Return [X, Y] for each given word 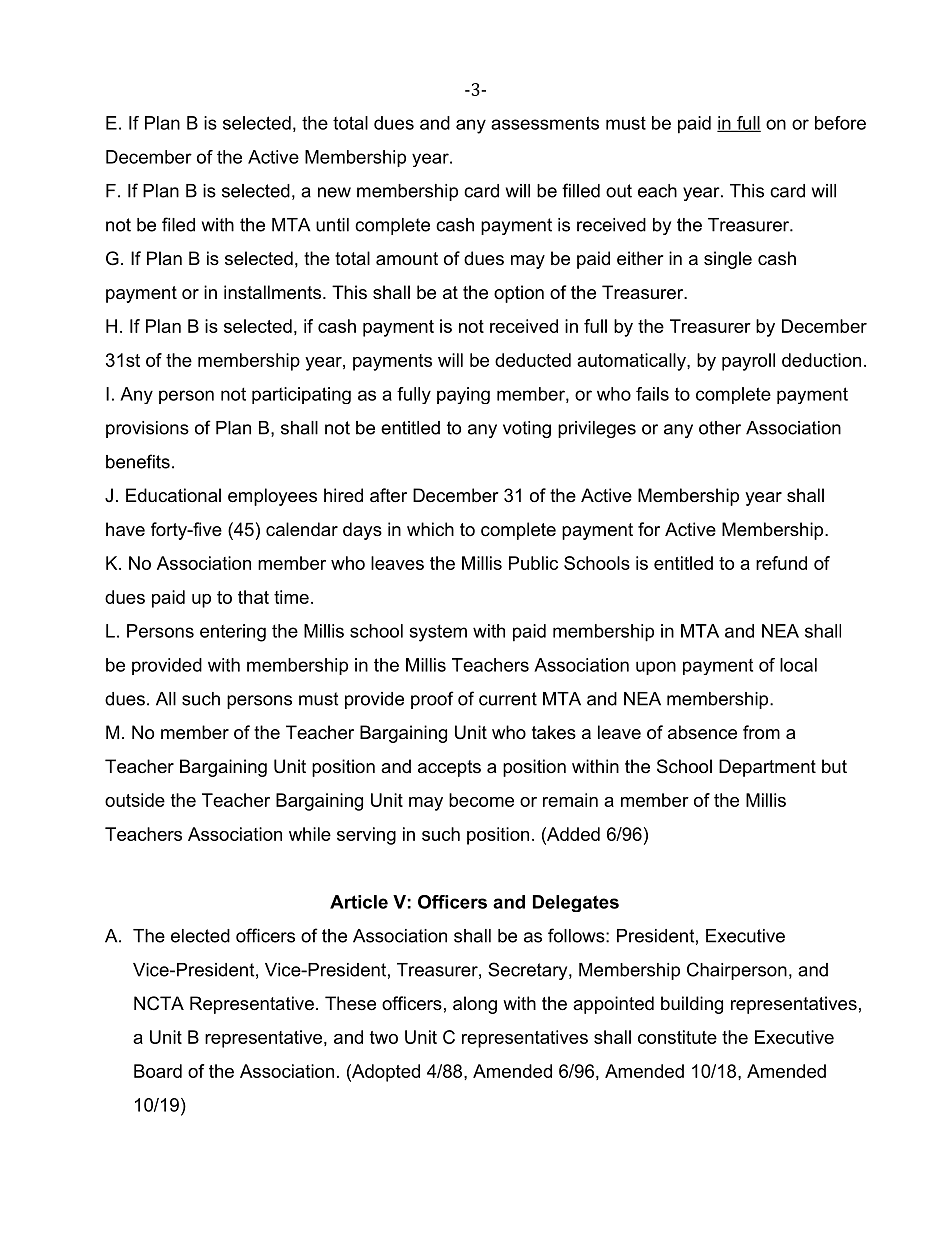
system [438, 633]
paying [463, 395]
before [840, 123]
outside [135, 800]
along [475, 1005]
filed [178, 224]
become [481, 800]
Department [767, 768]
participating [301, 395]
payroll [748, 362]
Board [158, 1071]
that [253, 597]
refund [781, 563]
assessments [545, 123]
